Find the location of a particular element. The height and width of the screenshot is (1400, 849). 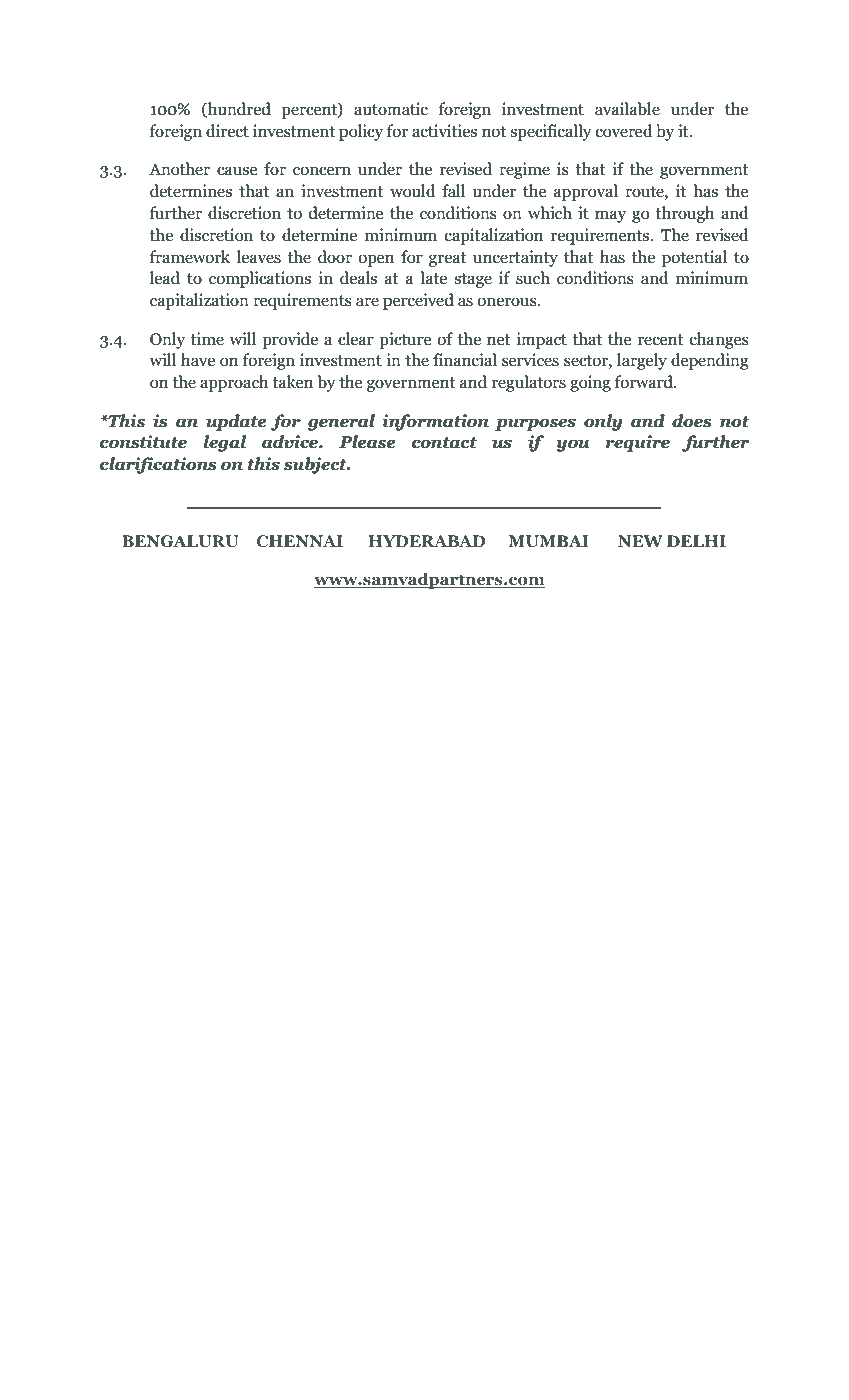

picture is located at coordinates (405, 340).
